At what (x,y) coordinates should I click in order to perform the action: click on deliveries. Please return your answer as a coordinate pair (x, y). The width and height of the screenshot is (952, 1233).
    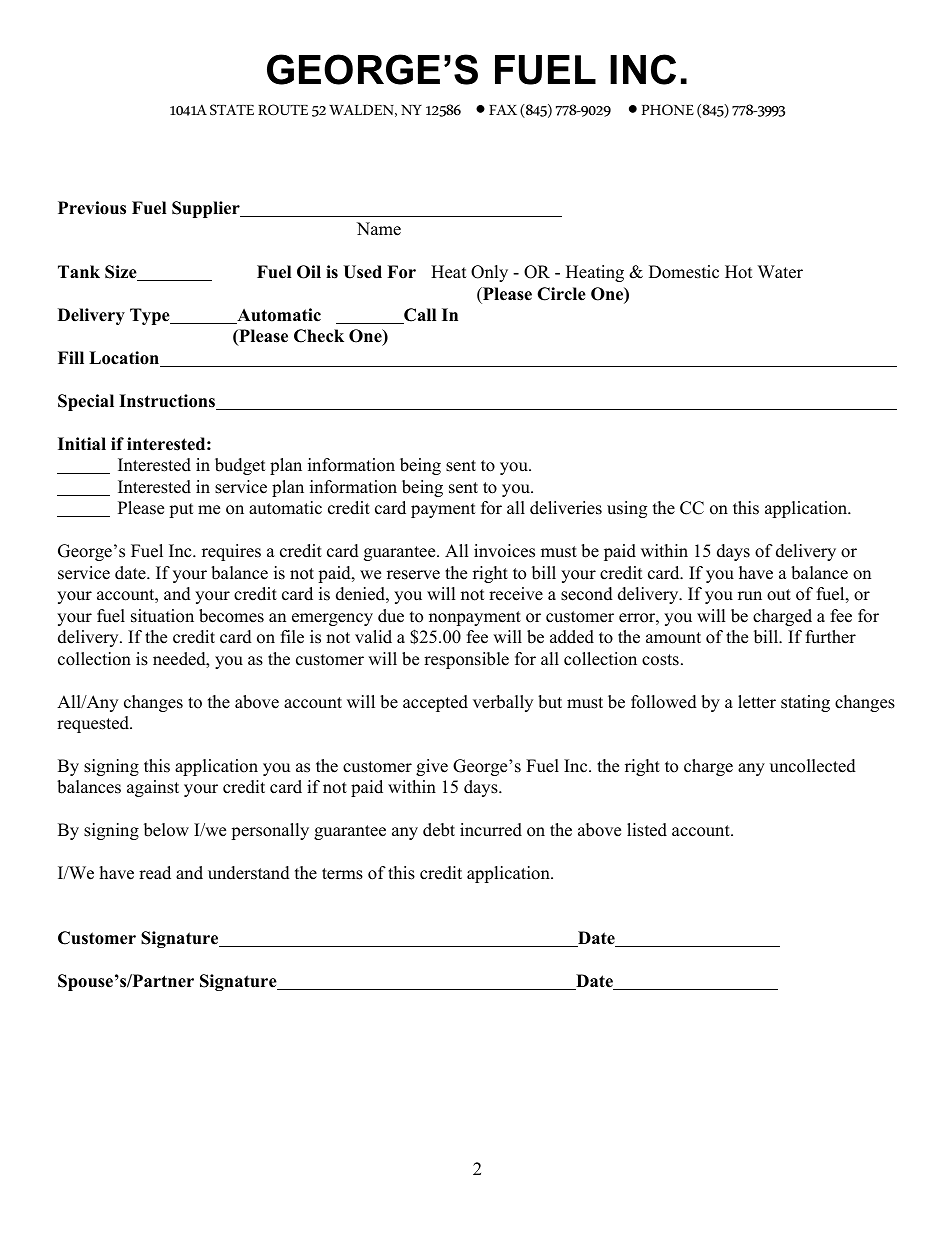
    Looking at the image, I should click on (566, 508).
